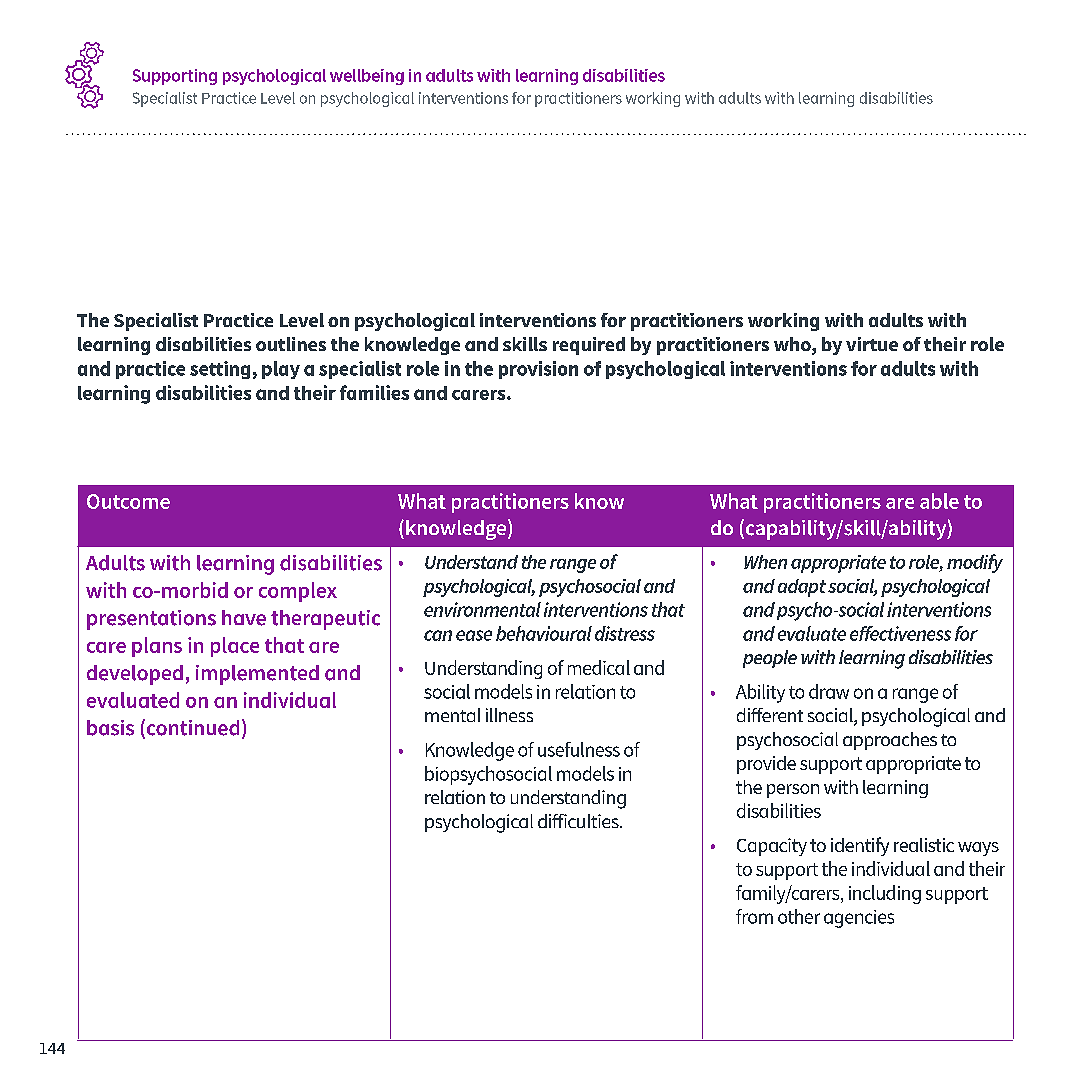  Describe the element at coordinates (367, 77) in the image. I see `wellbeing` at that location.
